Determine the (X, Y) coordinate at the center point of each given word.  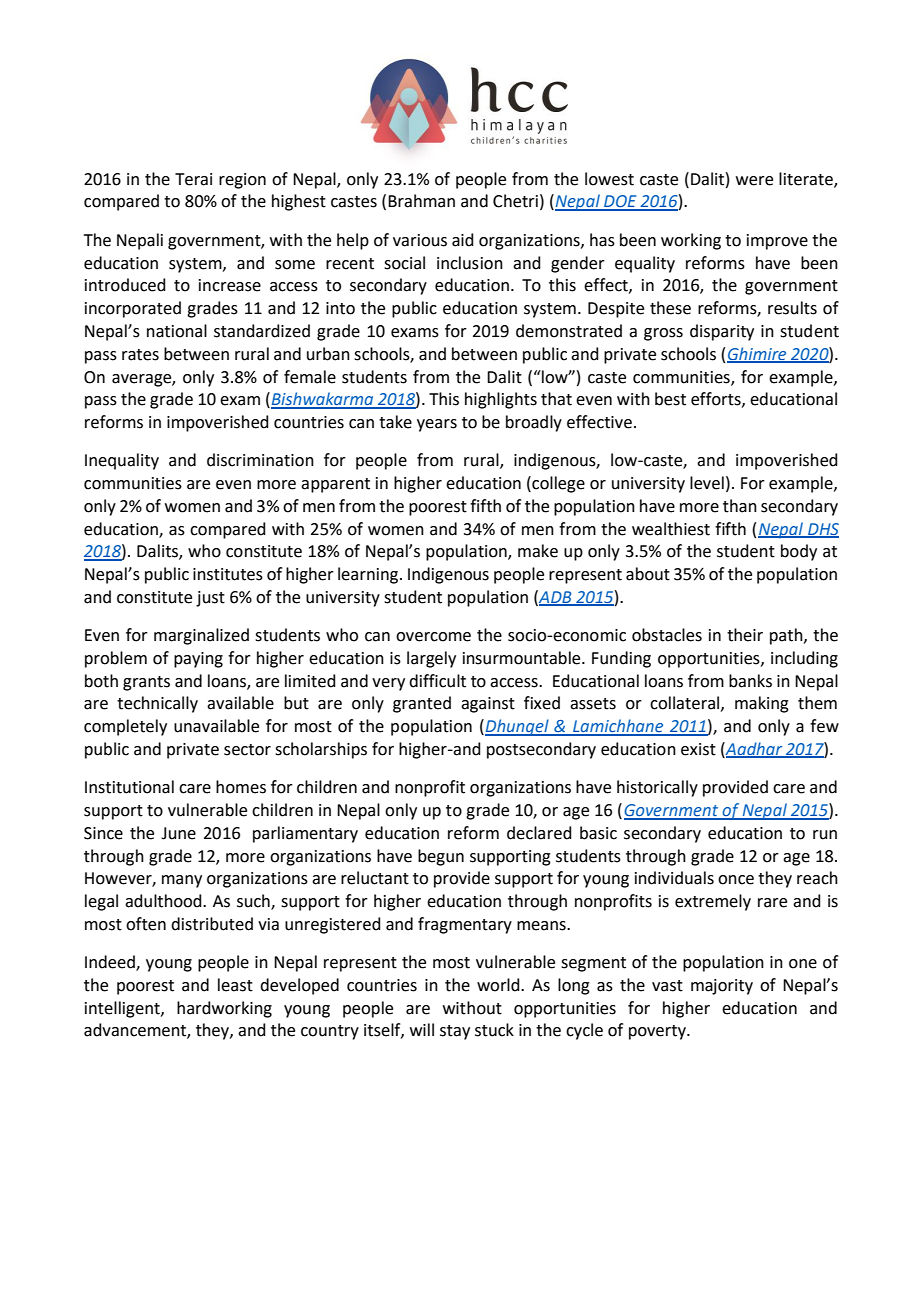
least (235, 985)
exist (698, 749)
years (437, 425)
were (754, 181)
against (488, 705)
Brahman (421, 201)
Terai (193, 179)
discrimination (260, 460)
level (707, 483)
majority (722, 987)
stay (455, 1032)
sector (247, 750)
